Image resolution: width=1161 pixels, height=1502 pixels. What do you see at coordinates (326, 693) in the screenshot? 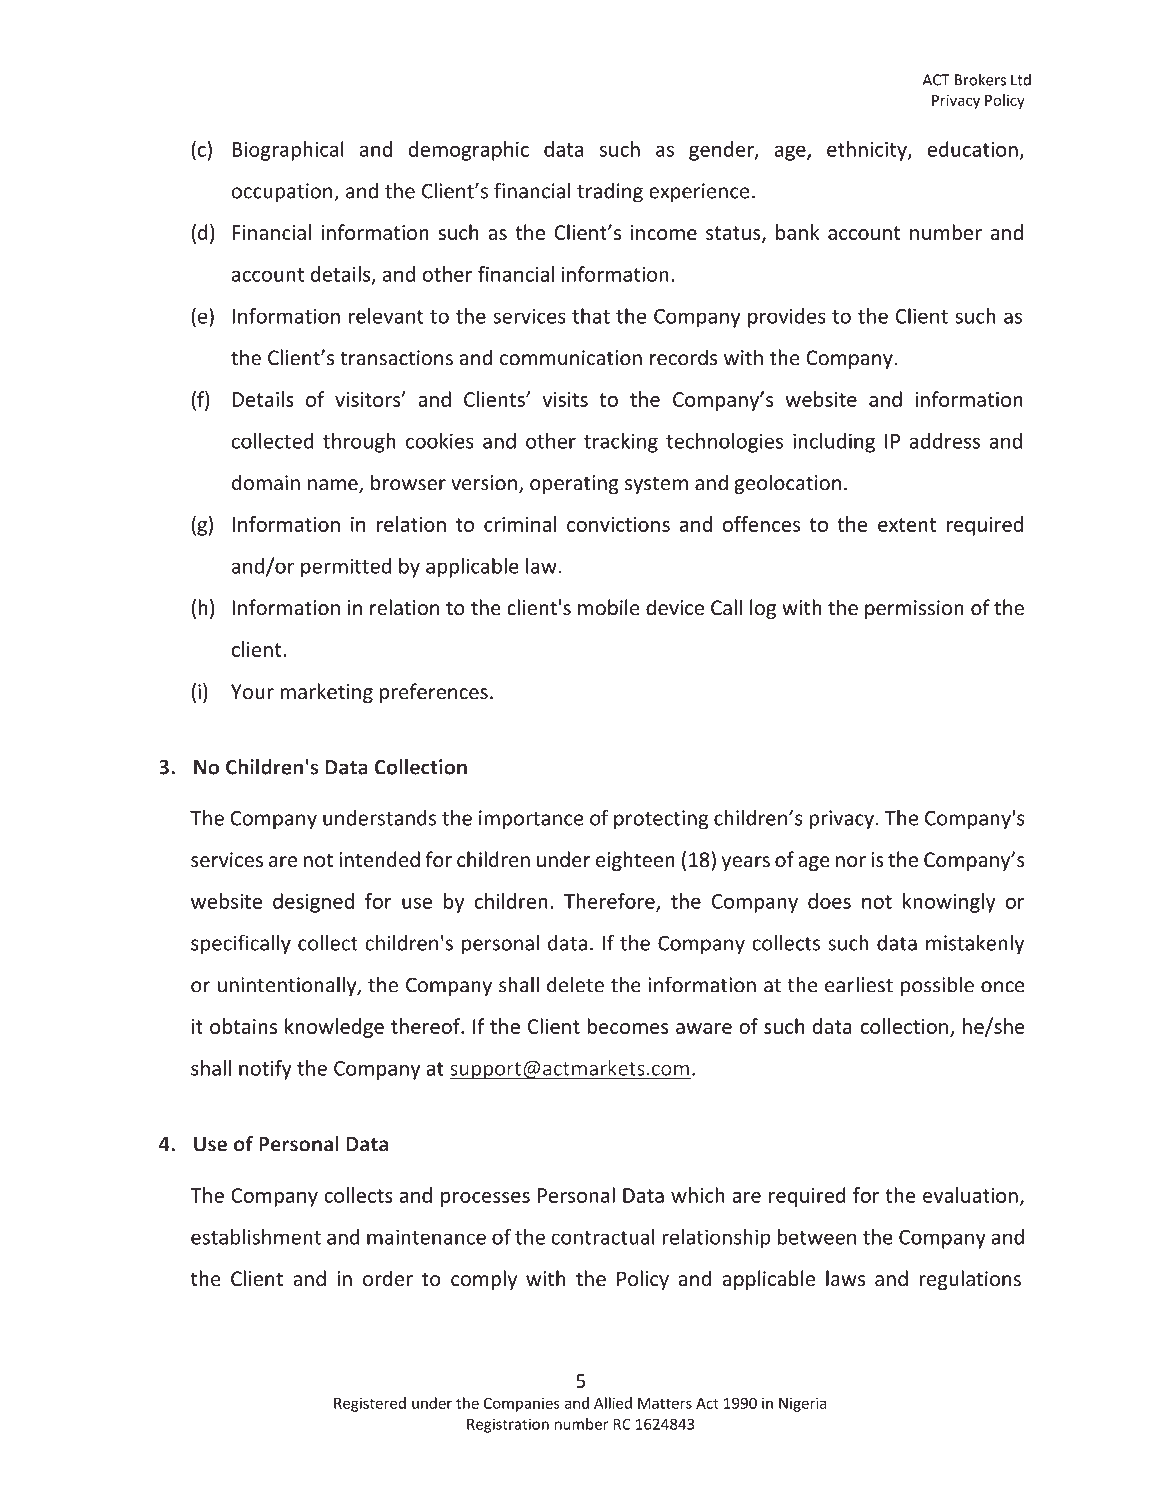
I see `marketing` at bounding box center [326, 693].
